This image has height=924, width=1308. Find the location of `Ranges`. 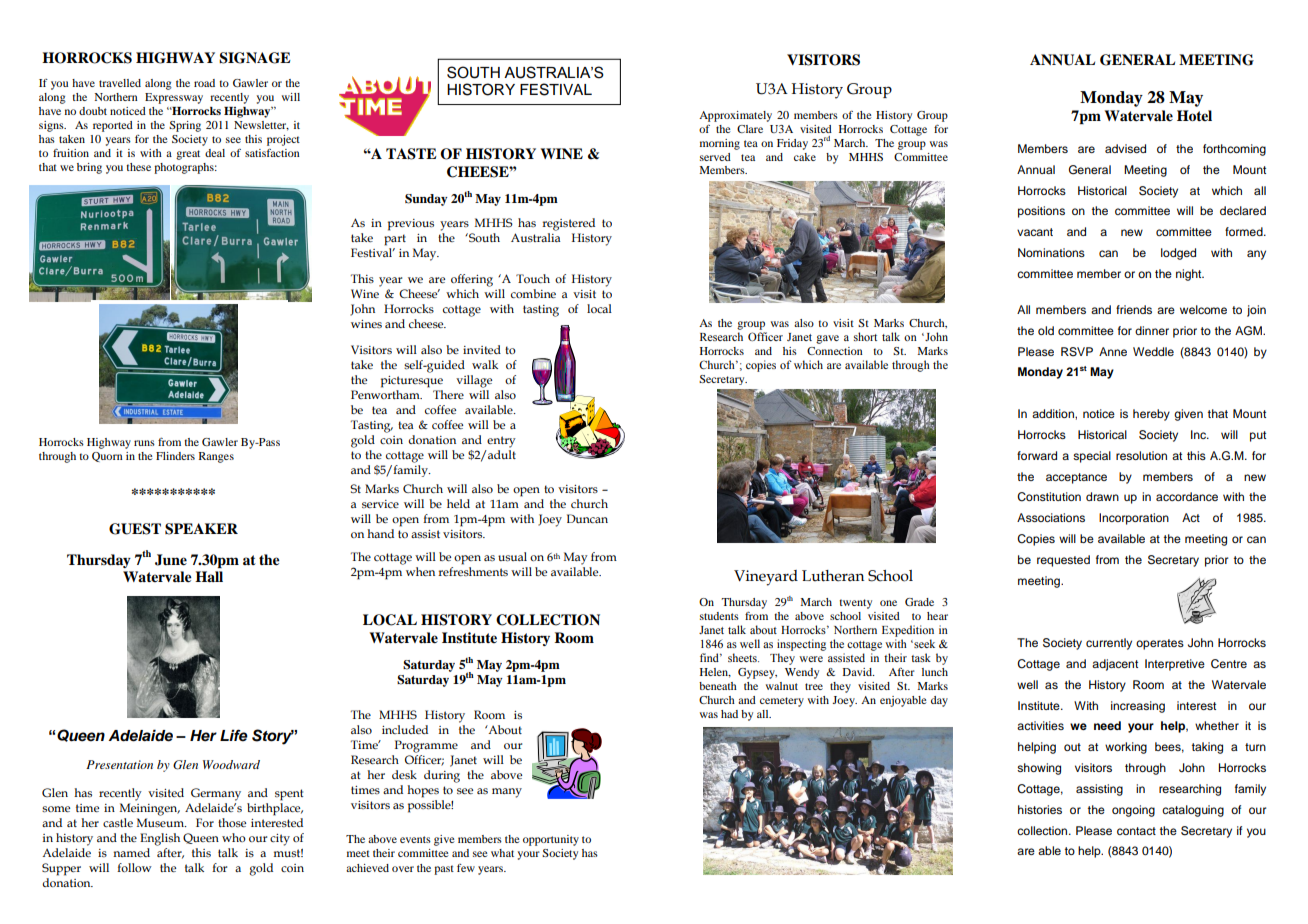

Ranges is located at coordinates (216, 457).
